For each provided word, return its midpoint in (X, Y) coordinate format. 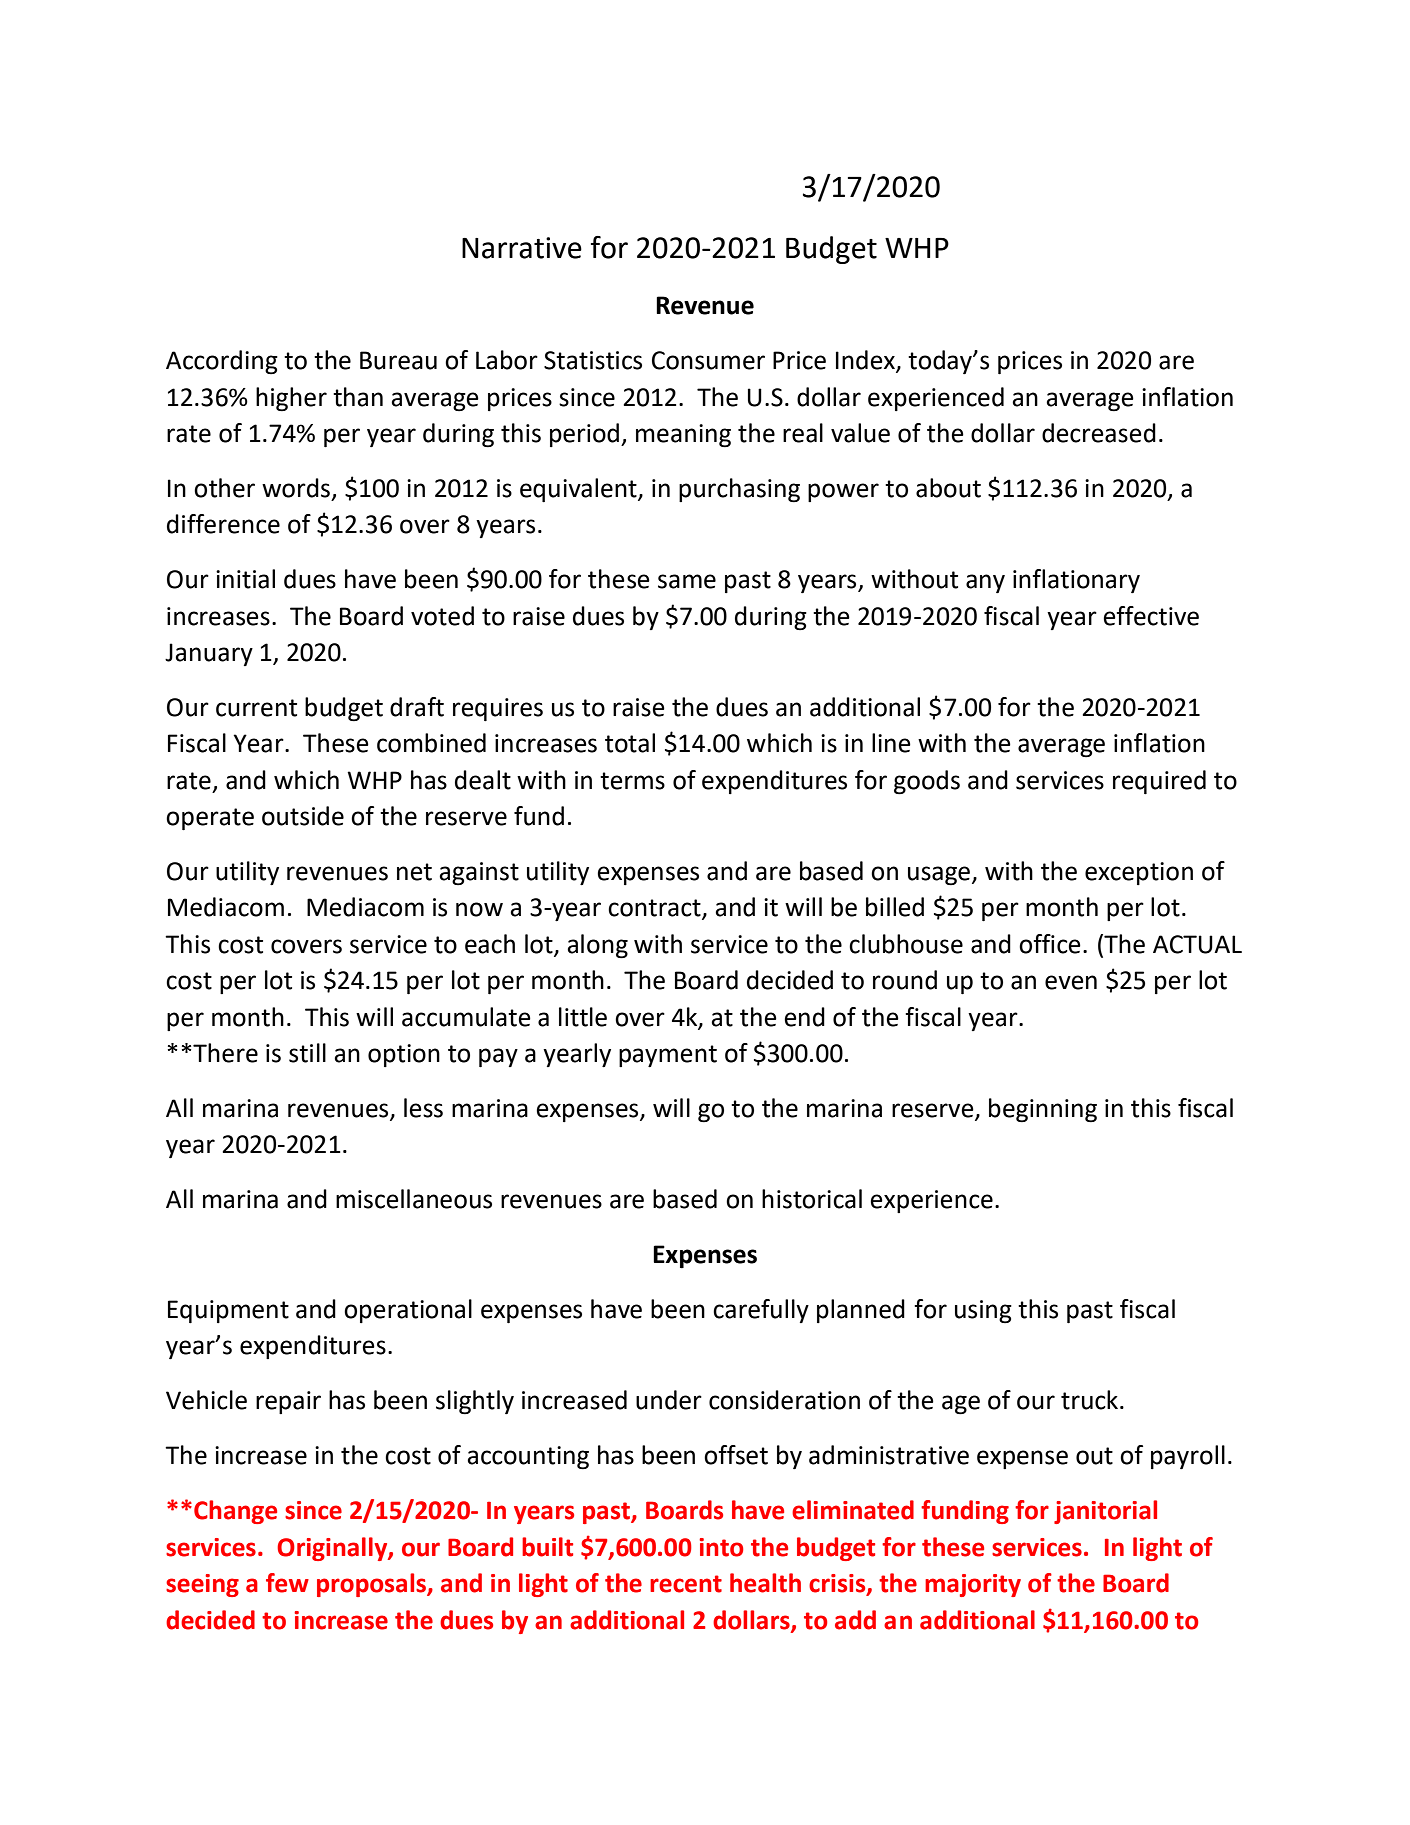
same (687, 581)
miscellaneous (414, 1199)
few (287, 1583)
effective (1151, 616)
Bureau (398, 360)
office (1050, 944)
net (414, 872)
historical (812, 1199)
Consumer (708, 360)
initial (245, 579)
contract (655, 909)
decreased (1099, 433)
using (983, 1312)
